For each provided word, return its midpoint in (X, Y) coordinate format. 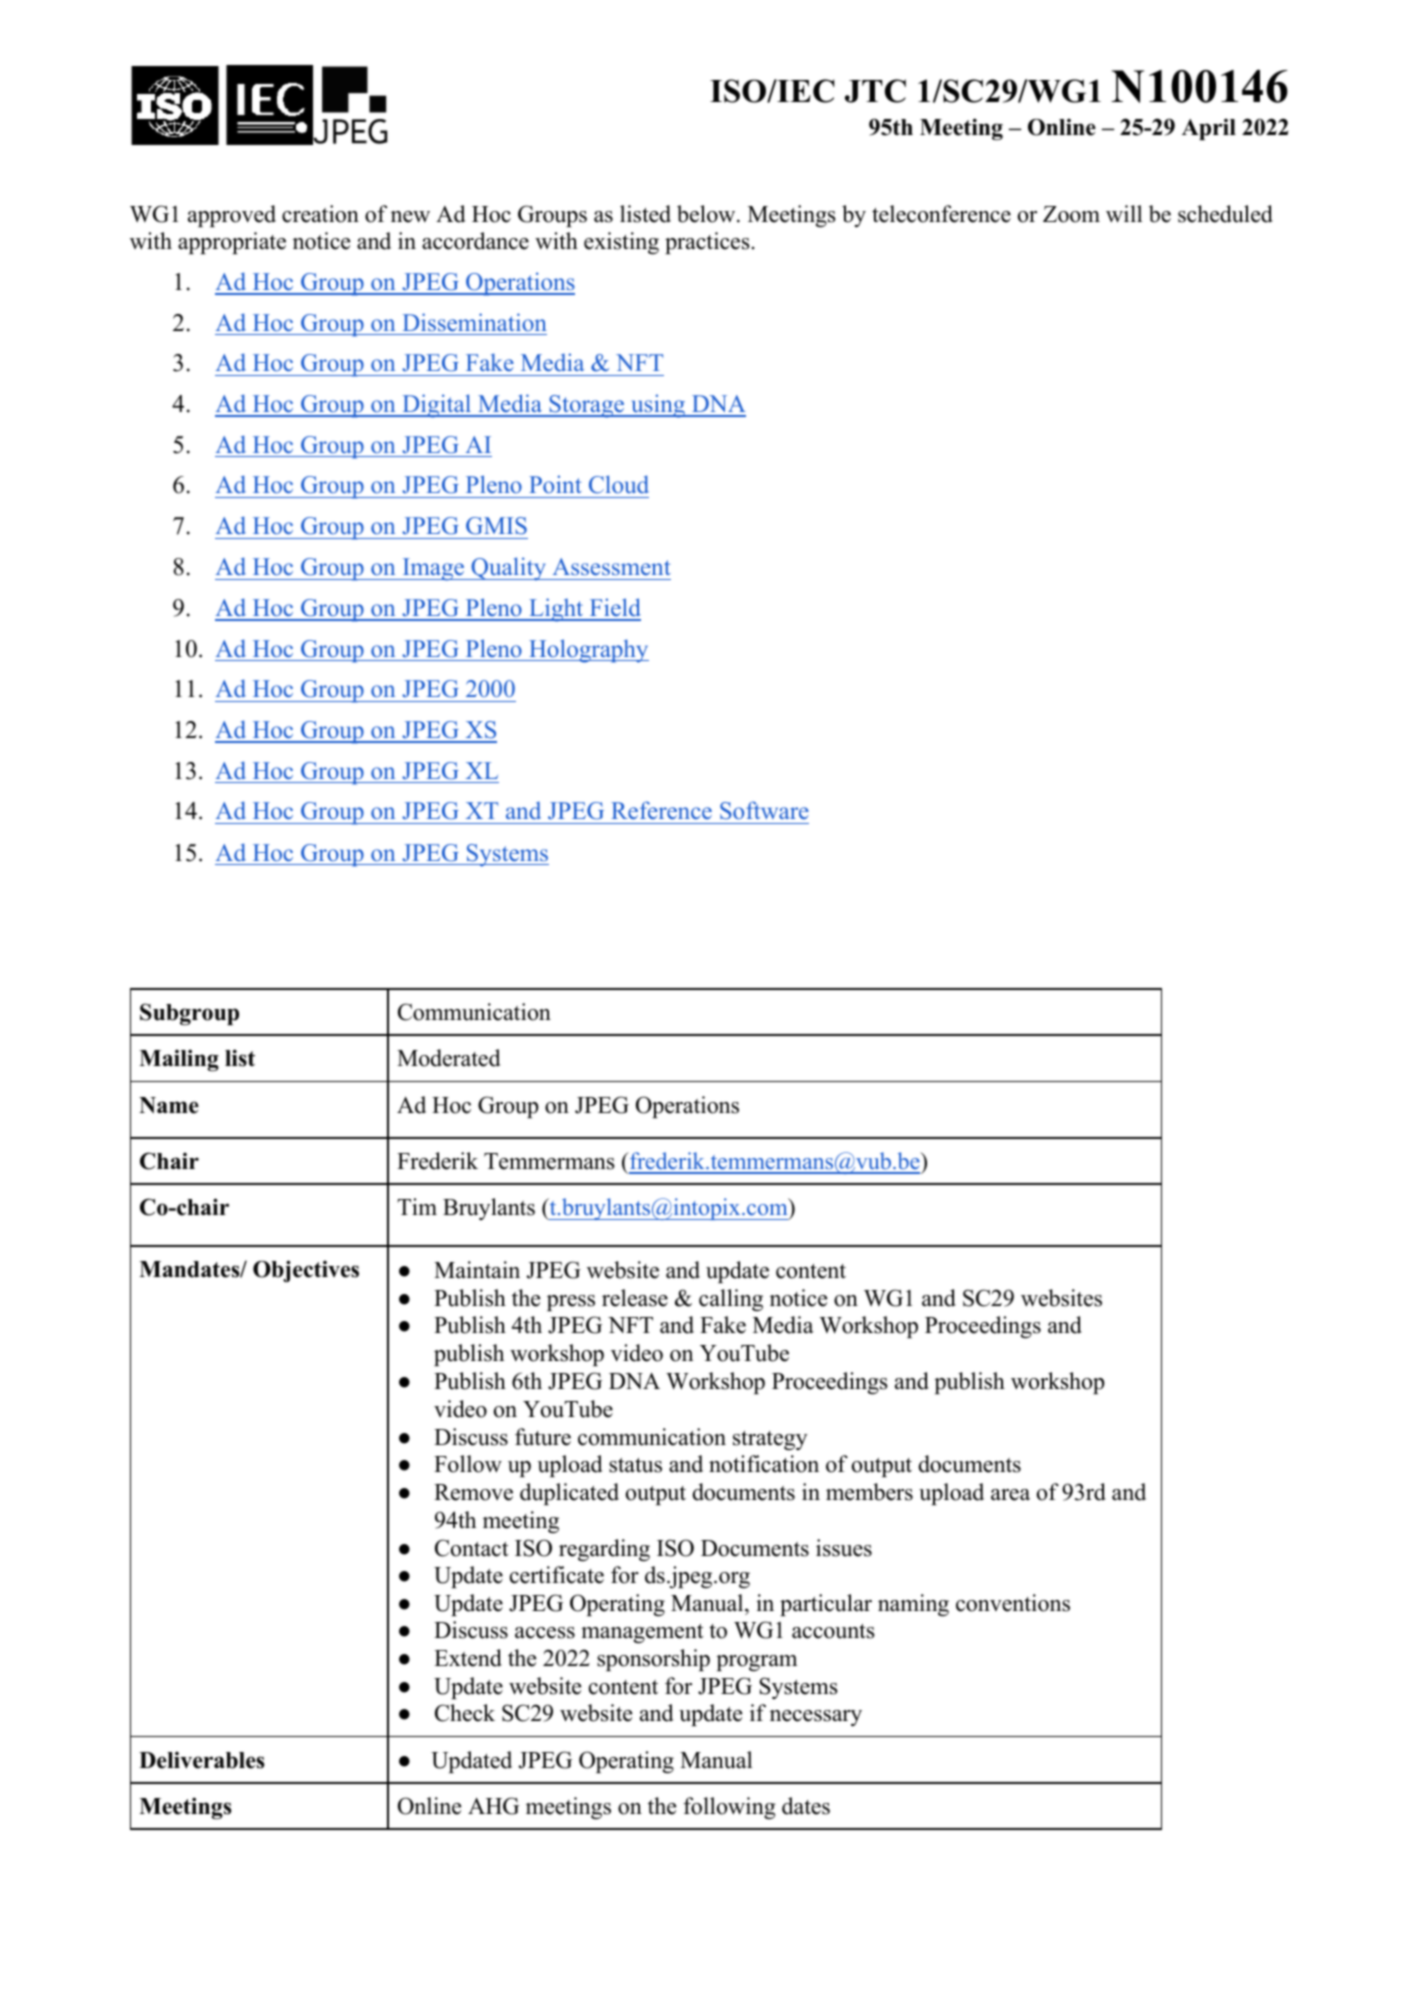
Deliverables (202, 1760)
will (1124, 214)
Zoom (1071, 214)
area (1010, 1495)
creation (320, 214)
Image (433, 569)
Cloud (619, 484)
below (707, 214)
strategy (770, 1440)
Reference (661, 810)
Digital (437, 406)
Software (764, 810)
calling (731, 1300)
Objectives (306, 1271)
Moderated (448, 1058)
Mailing (179, 1060)
